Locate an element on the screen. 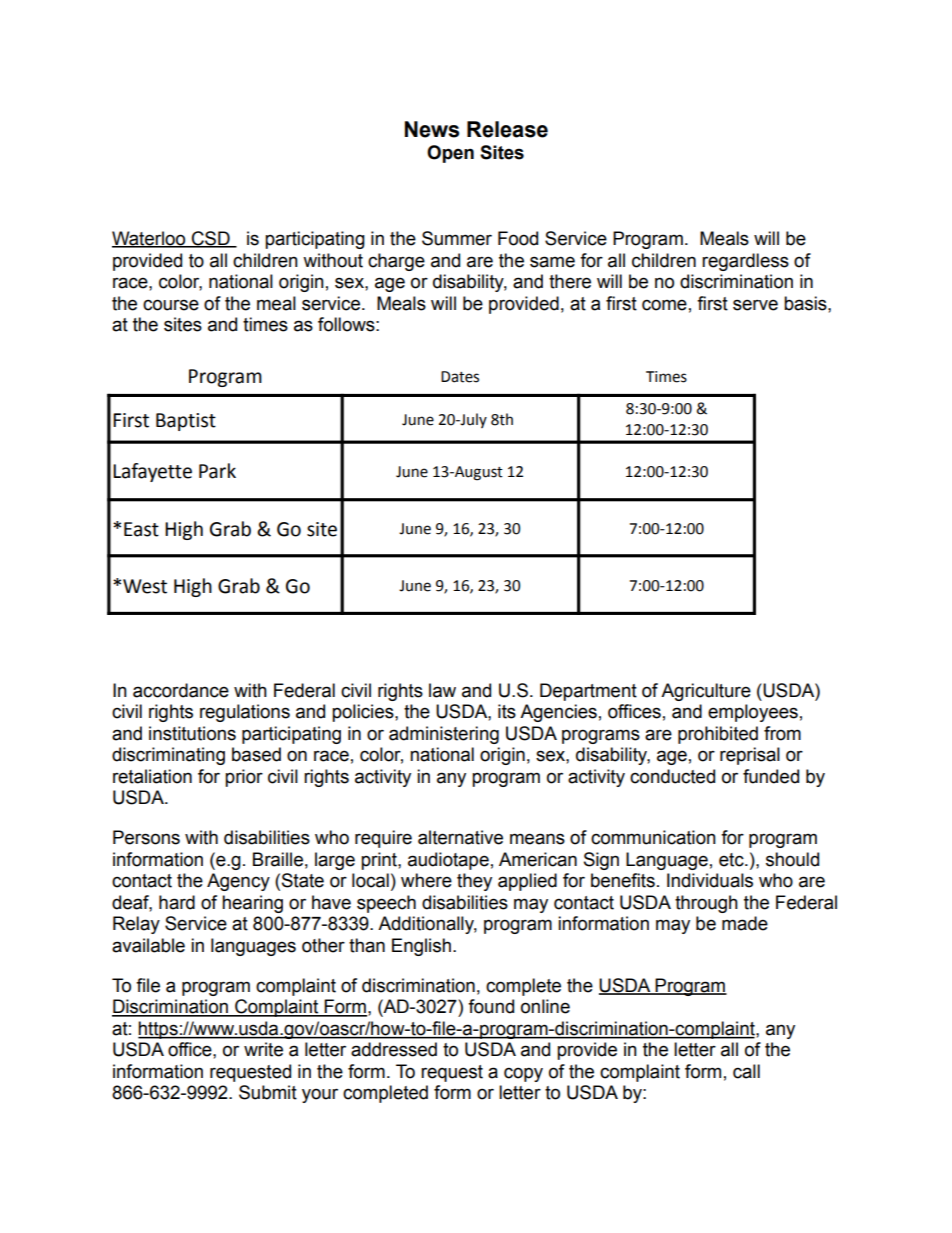 This screenshot has height=1233, width=952. etc is located at coordinates (732, 860).
